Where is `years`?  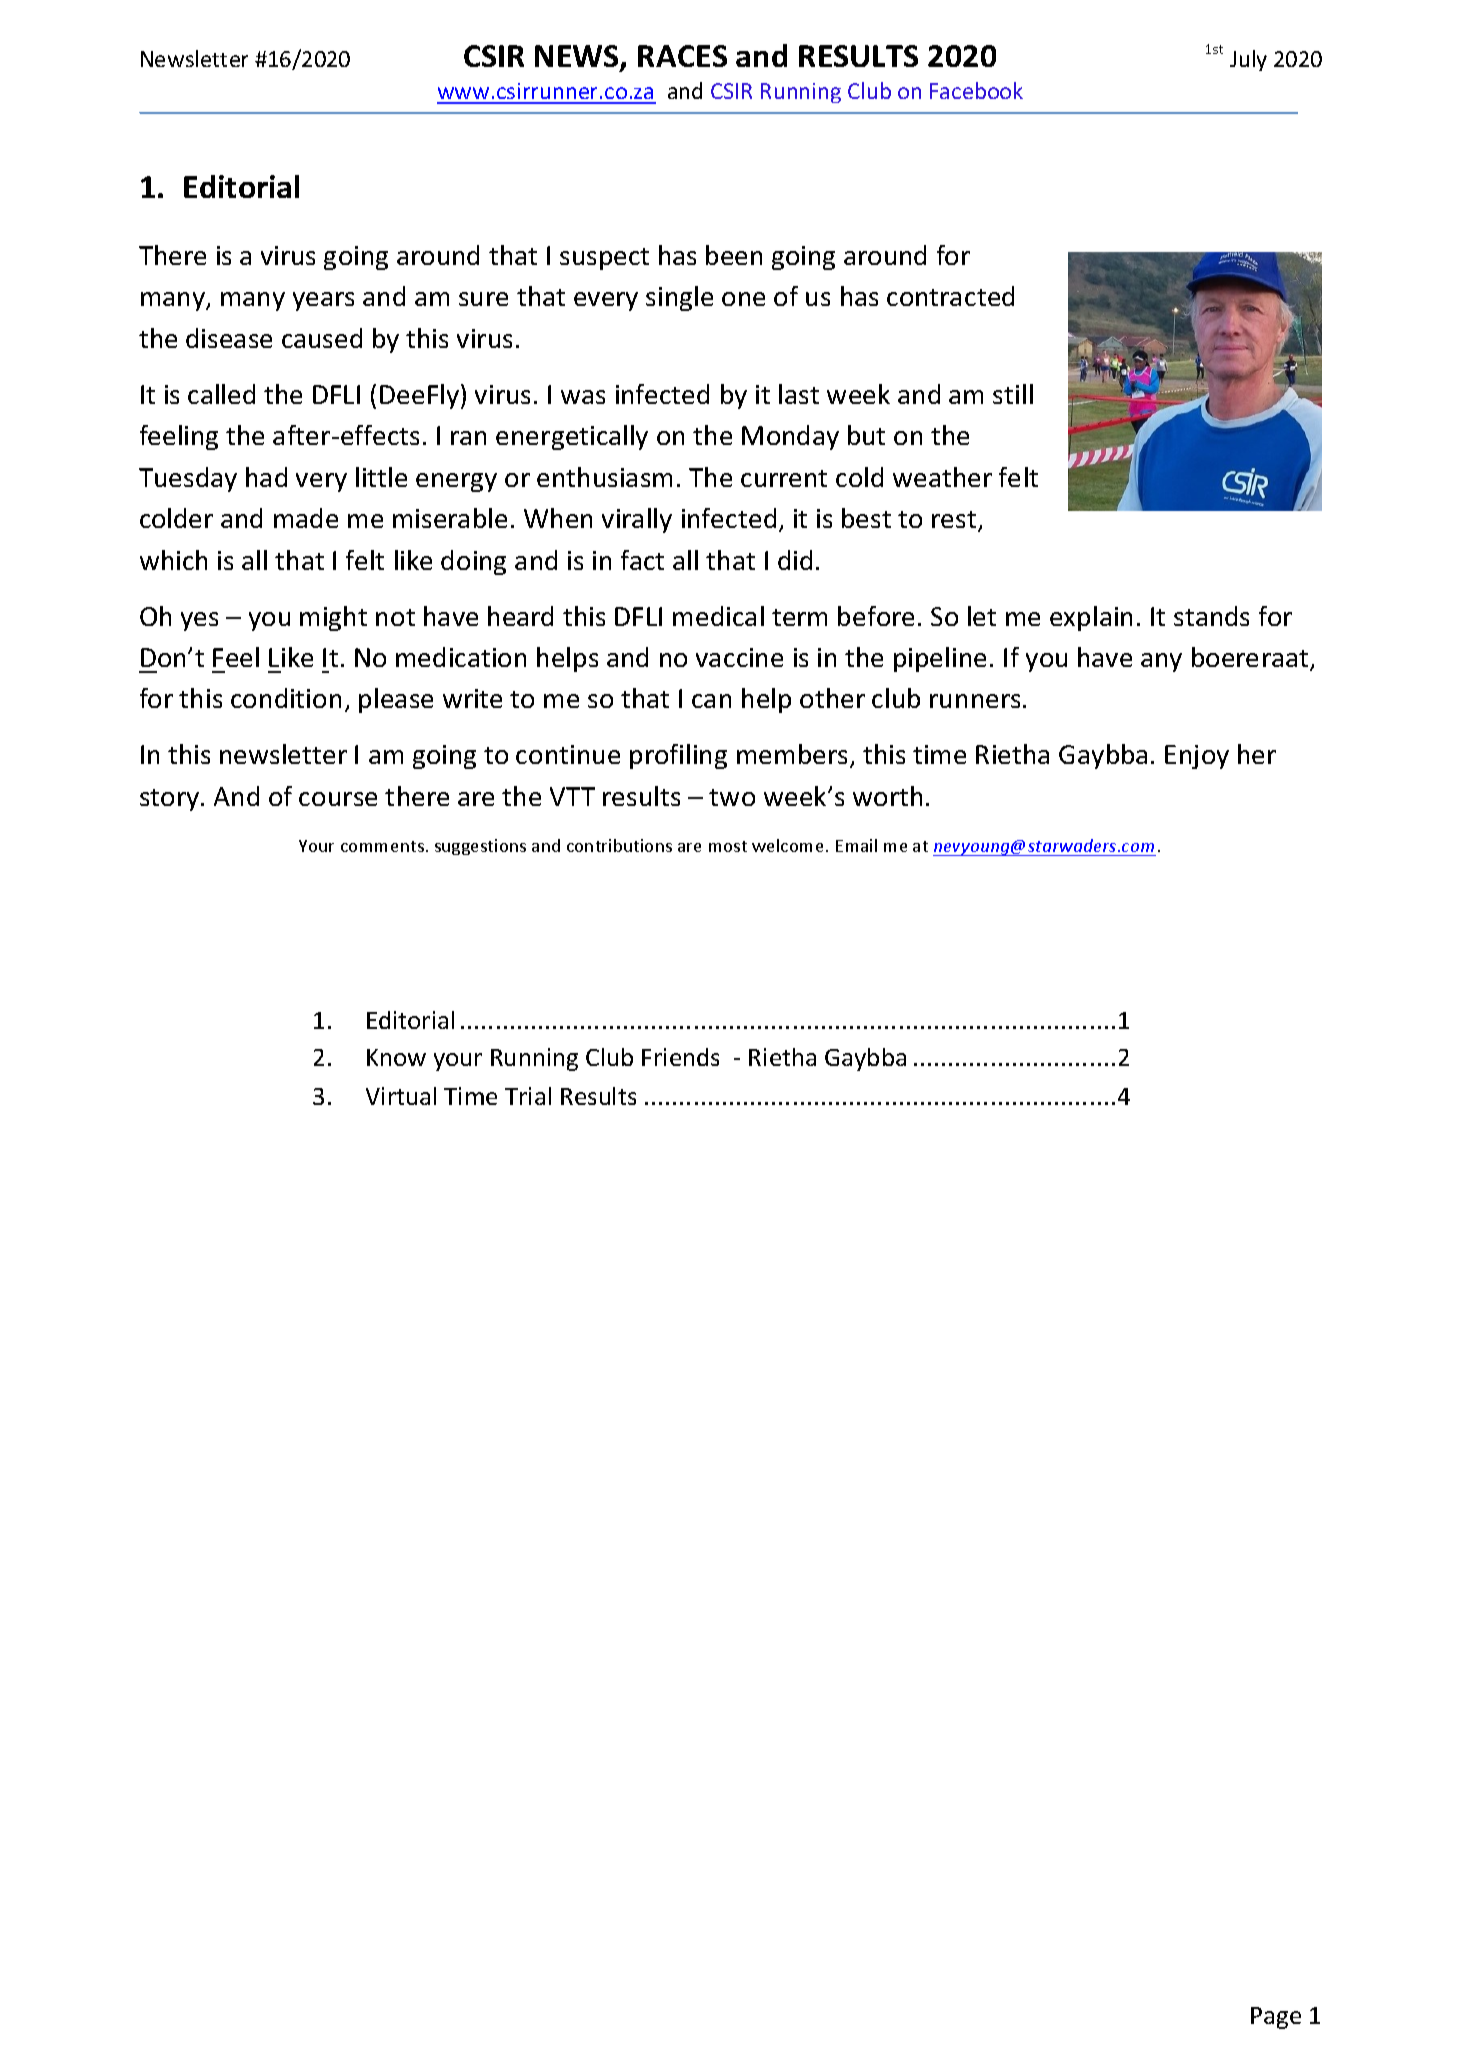 years is located at coordinates (323, 301).
